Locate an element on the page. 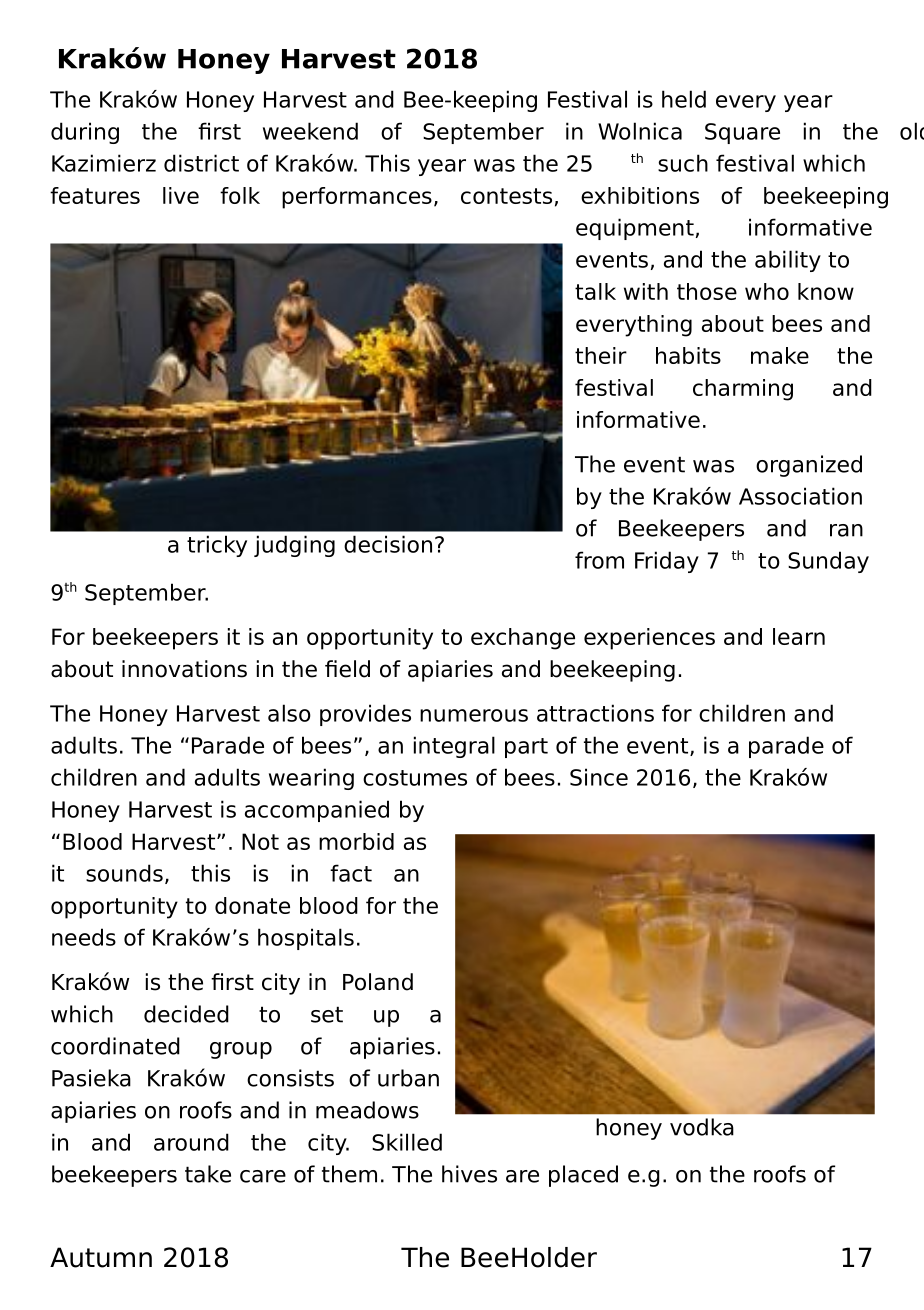 This image has height=1310, width=924. Association is located at coordinates (800, 496).
